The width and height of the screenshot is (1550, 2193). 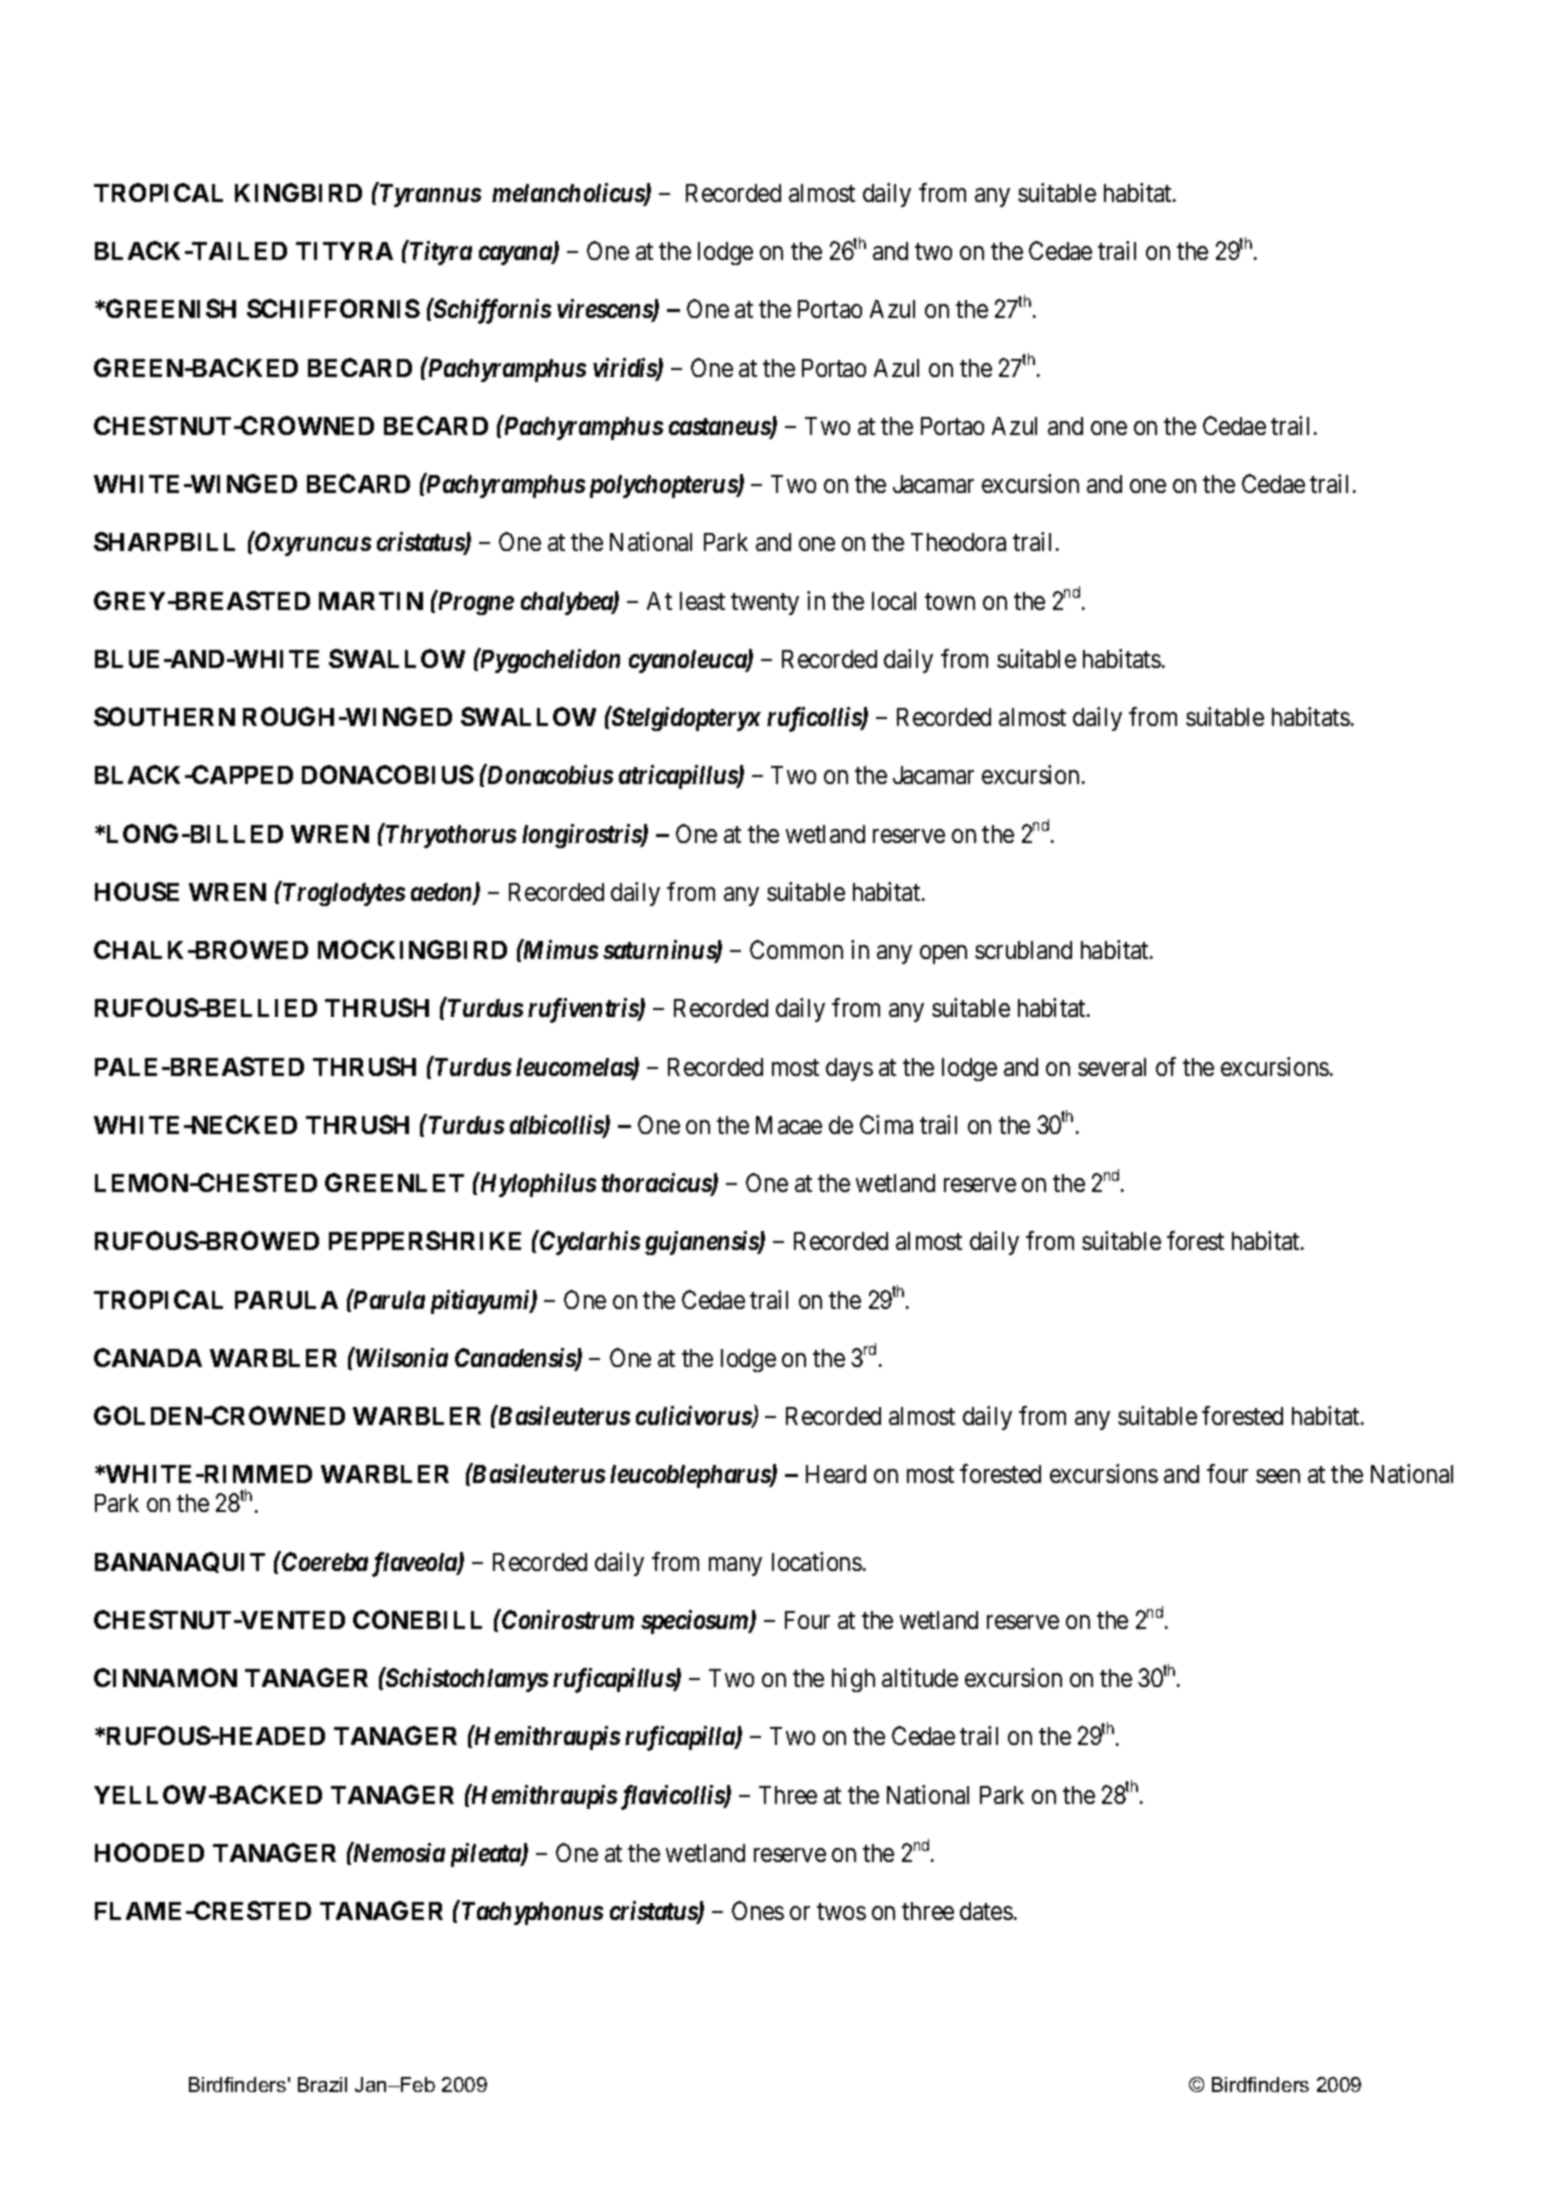 What do you see at coordinates (849, 1069) in the screenshot?
I see `days` at bounding box center [849, 1069].
